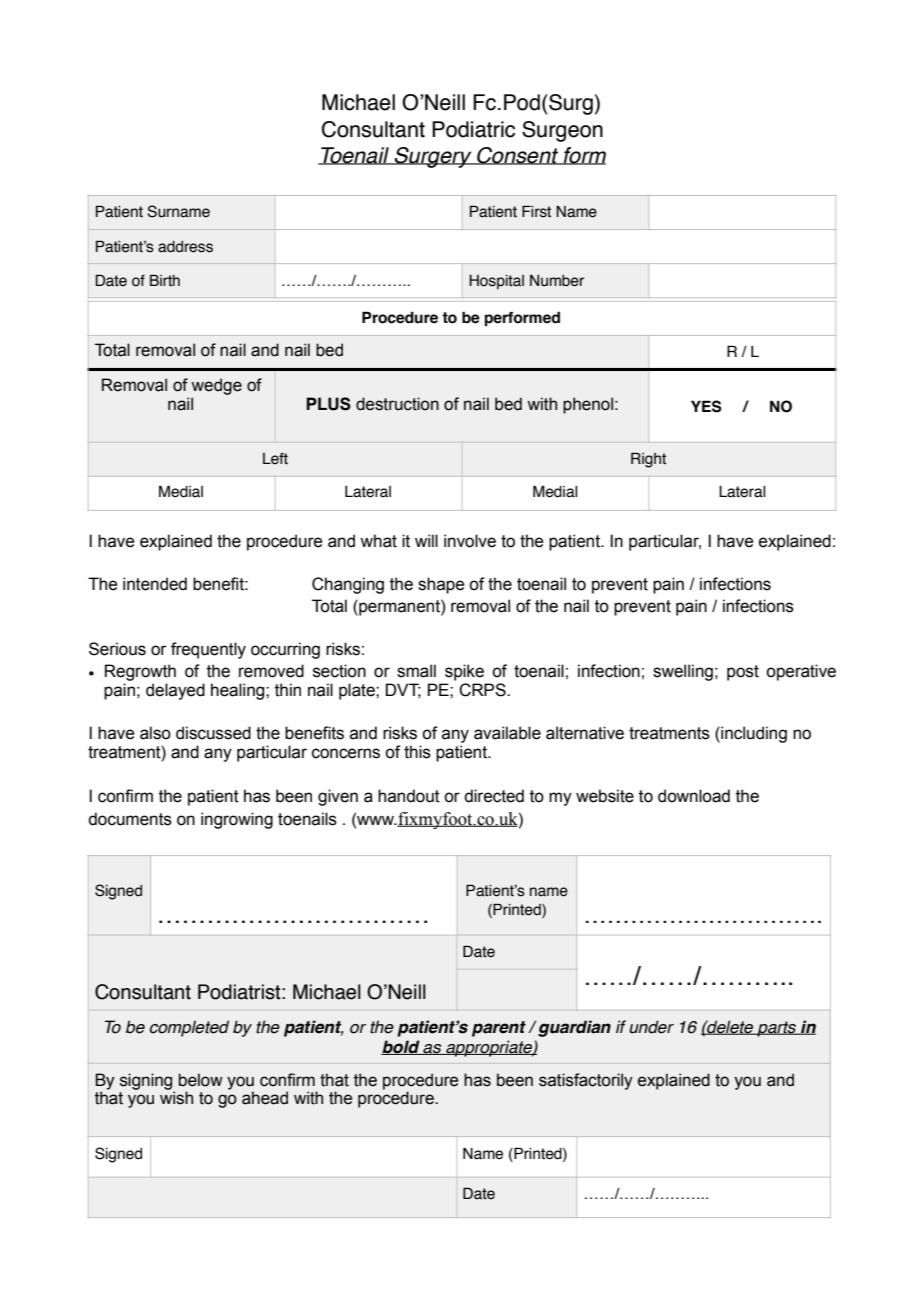  I want to click on below, so click(201, 1080).
